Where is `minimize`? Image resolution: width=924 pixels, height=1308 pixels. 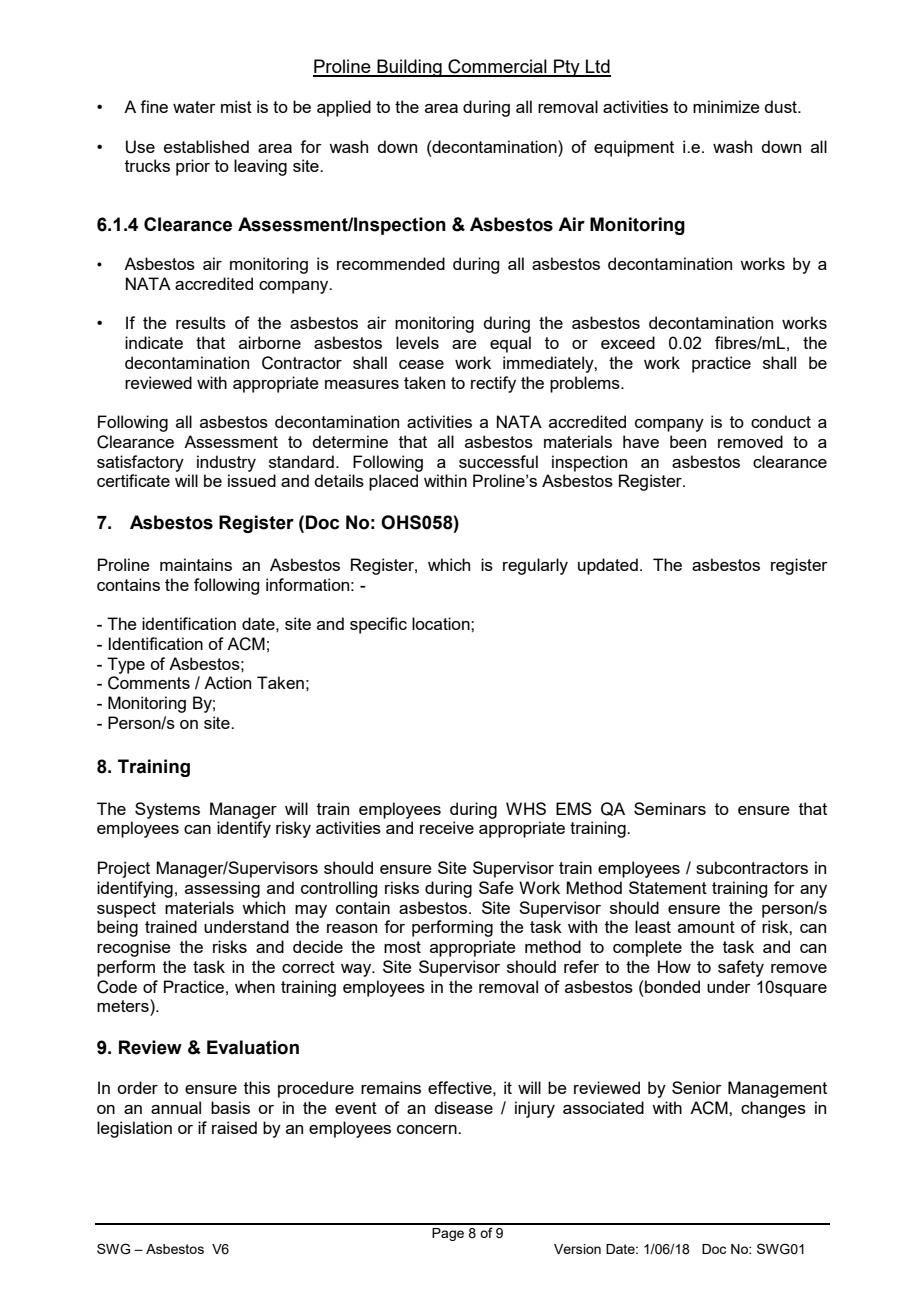 minimize is located at coordinates (726, 106).
